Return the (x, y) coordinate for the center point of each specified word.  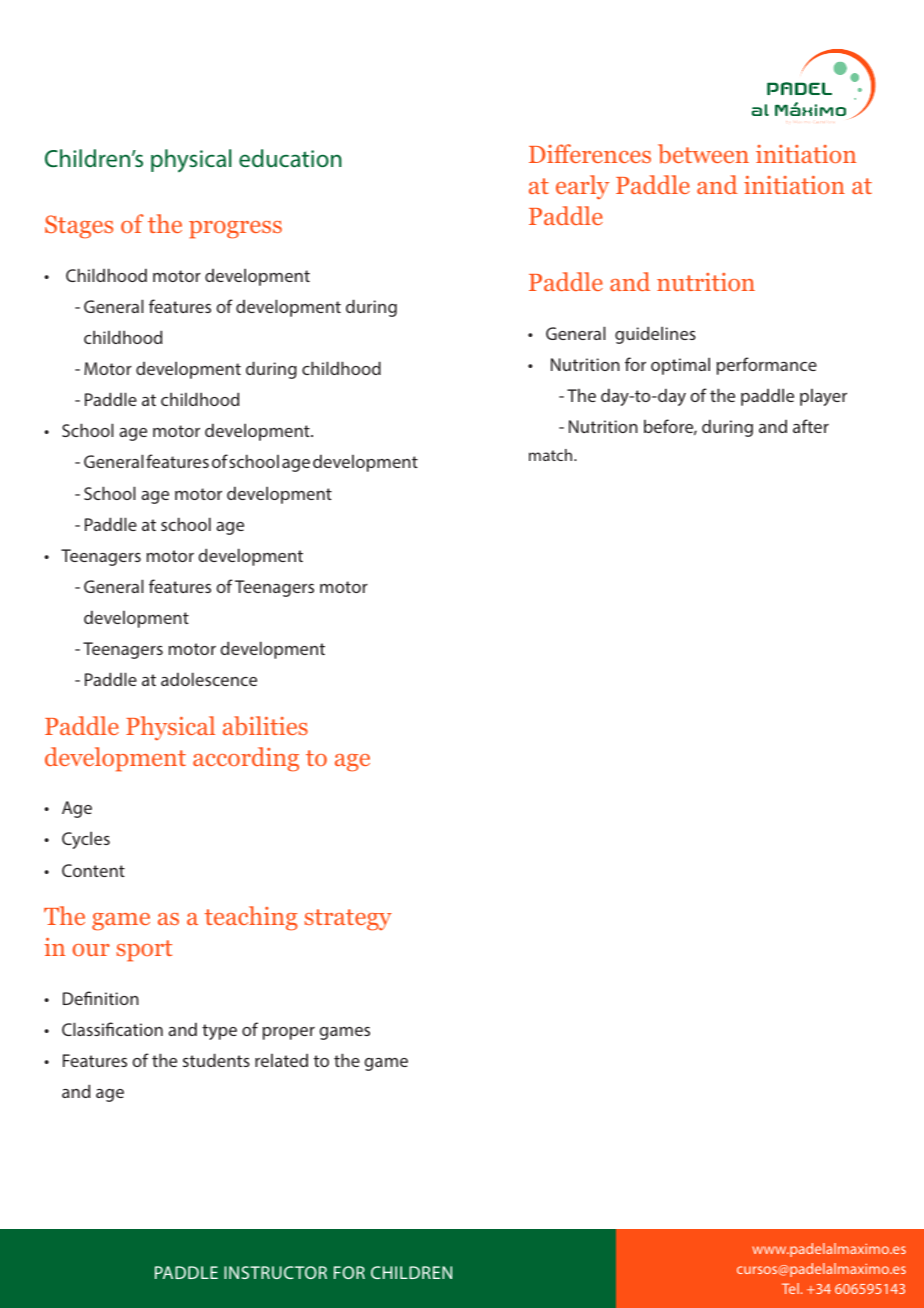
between (703, 154)
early (582, 187)
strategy (348, 920)
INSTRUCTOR (275, 1272)
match (552, 455)
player (823, 397)
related (281, 1060)
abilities (265, 726)
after (811, 426)
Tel (790, 1288)
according (246, 759)
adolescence (209, 679)
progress (235, 230)
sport (144, 951)
